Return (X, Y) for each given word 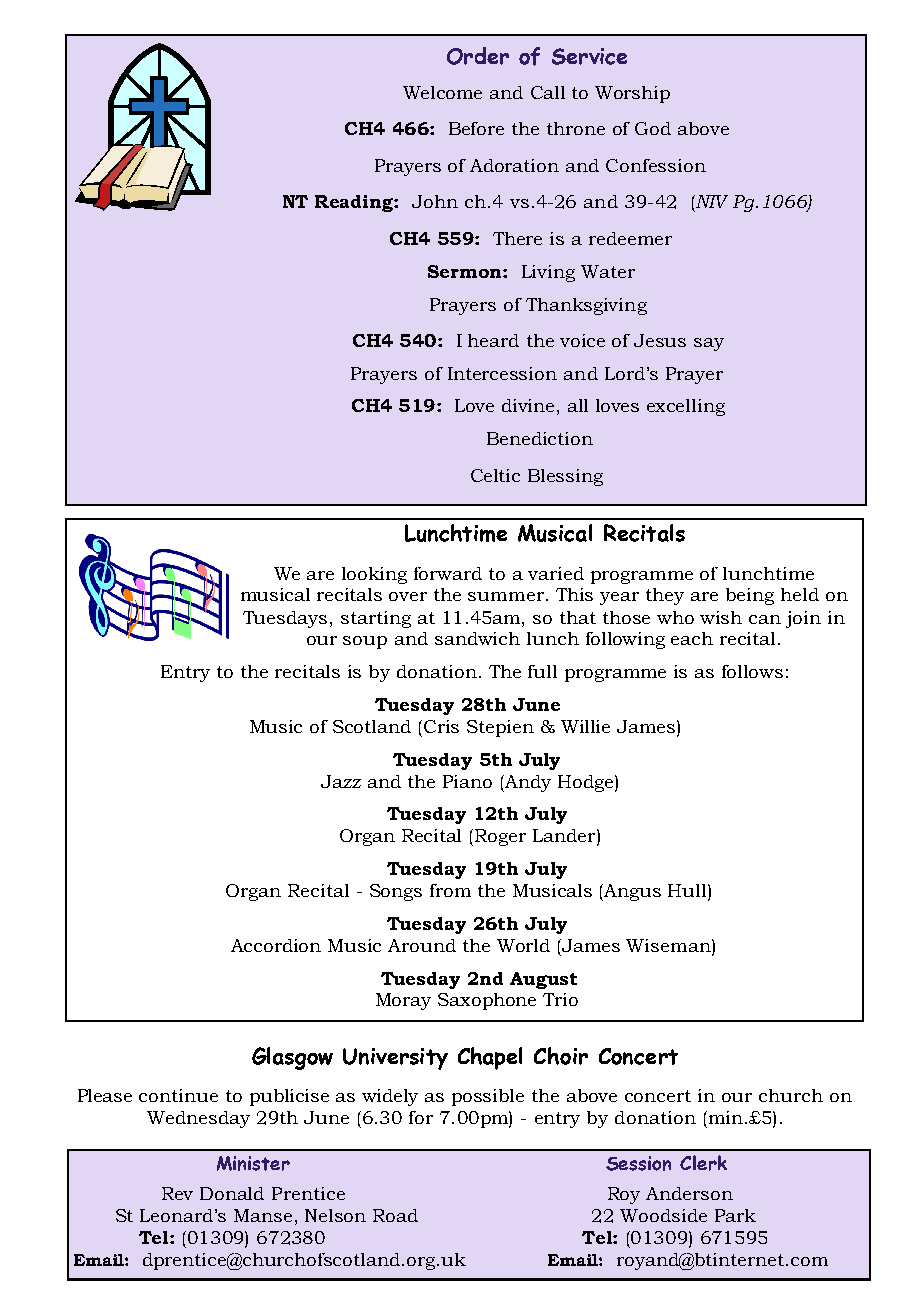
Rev (177, 1193)
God (653, 128)
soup (365, 642)
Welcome (442, 92)
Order (478, 56)
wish (721, 617)
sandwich (477, 638)
